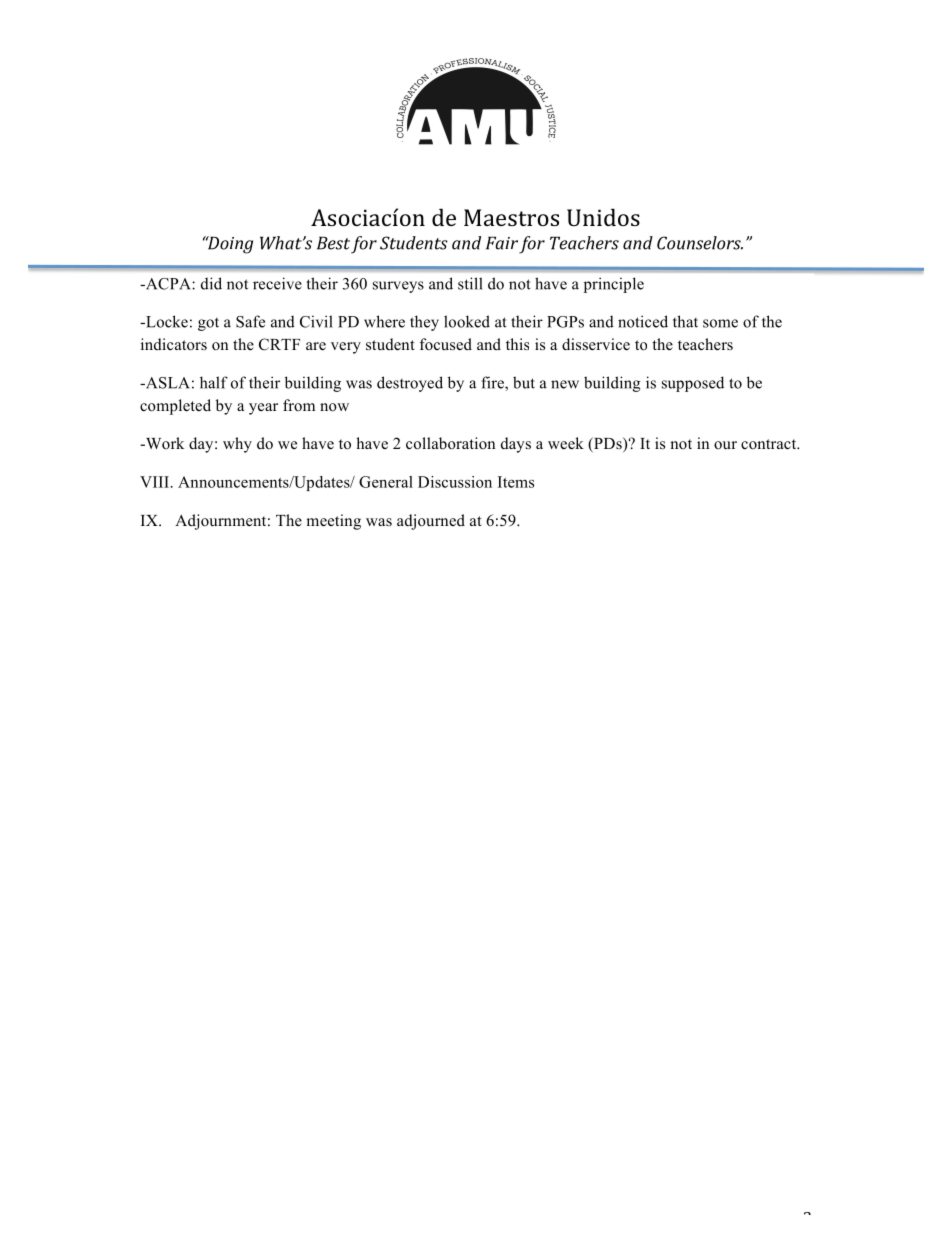 Image resolution: width=952 pixels, height=1233 pixels. What do you see at coordinates (493, 383) in the document?
I see `fire` at bounding box center [493, 383].
